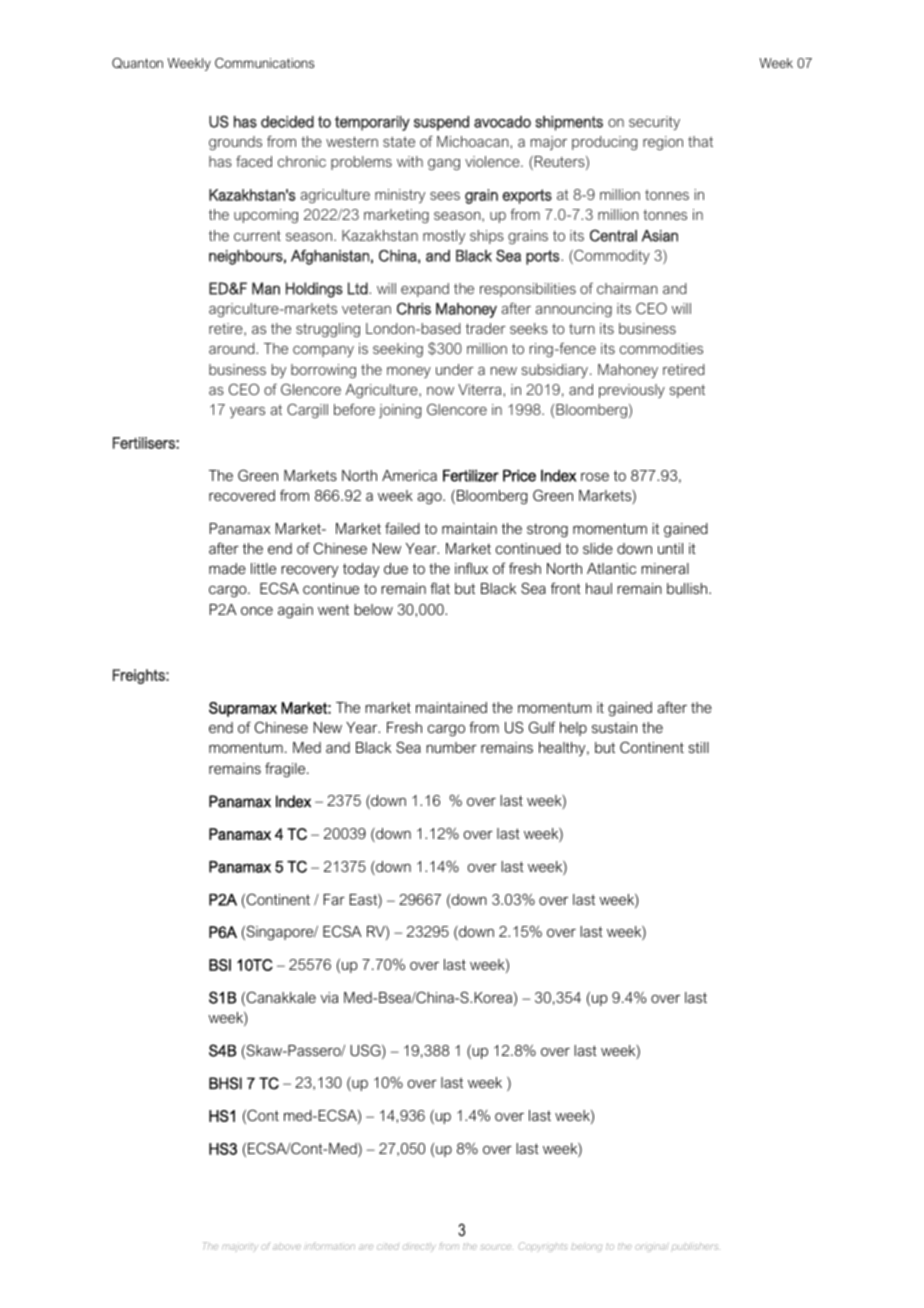 This page has height=1308, width=924. What do you see at coordinates (441, 123) in the page?
I see `suspend` at bounding box center [441, 123].
